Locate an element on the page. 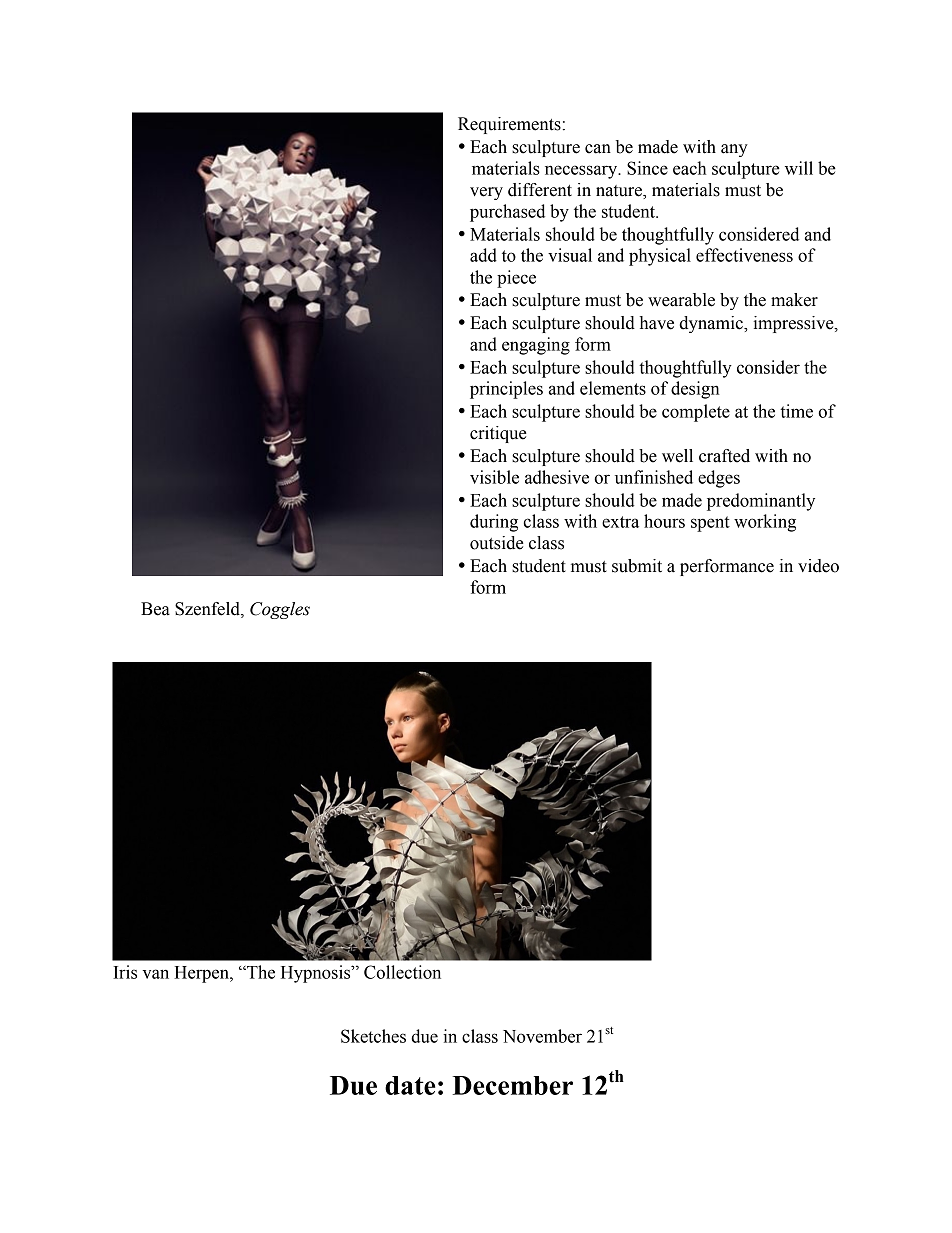 The width and height of the image is (952, 1233). any is located at coordinates (734, 150).
